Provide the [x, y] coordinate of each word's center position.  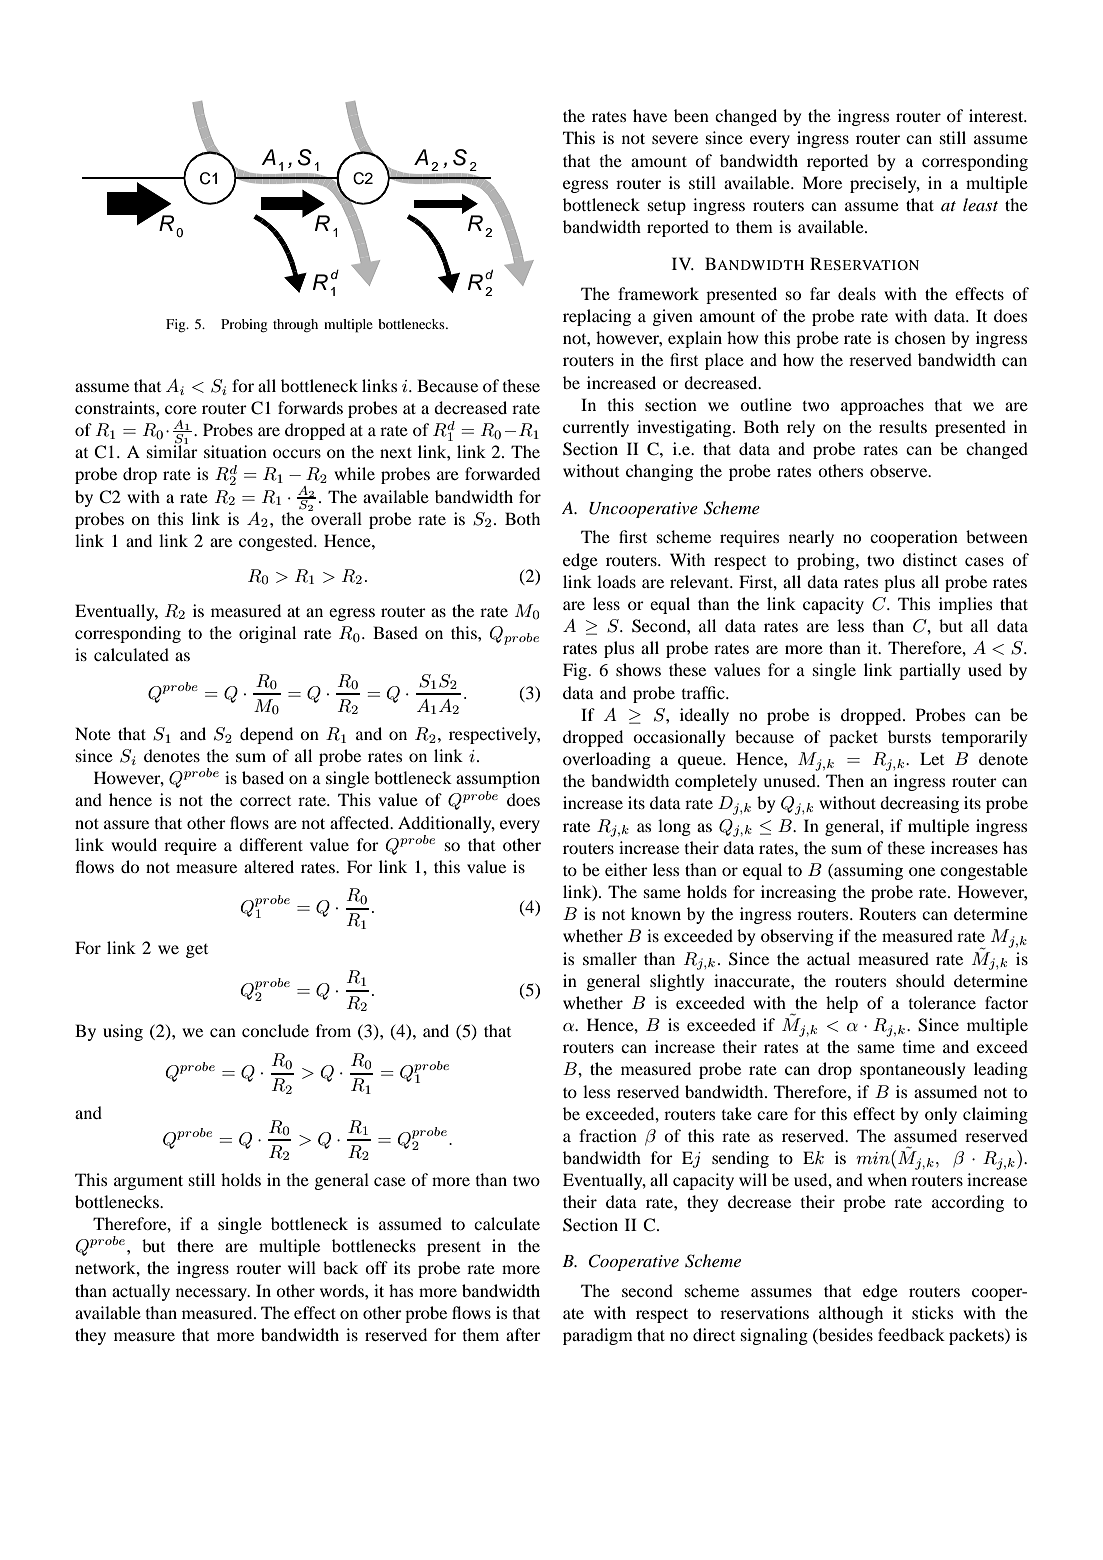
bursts [909, 736]
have [650, 115]
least [980, 204]
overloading [607, 760]
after [523, 1334]
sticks [932, 1312]
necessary [213, 1294]
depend [266, 735]
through [295, 326]
